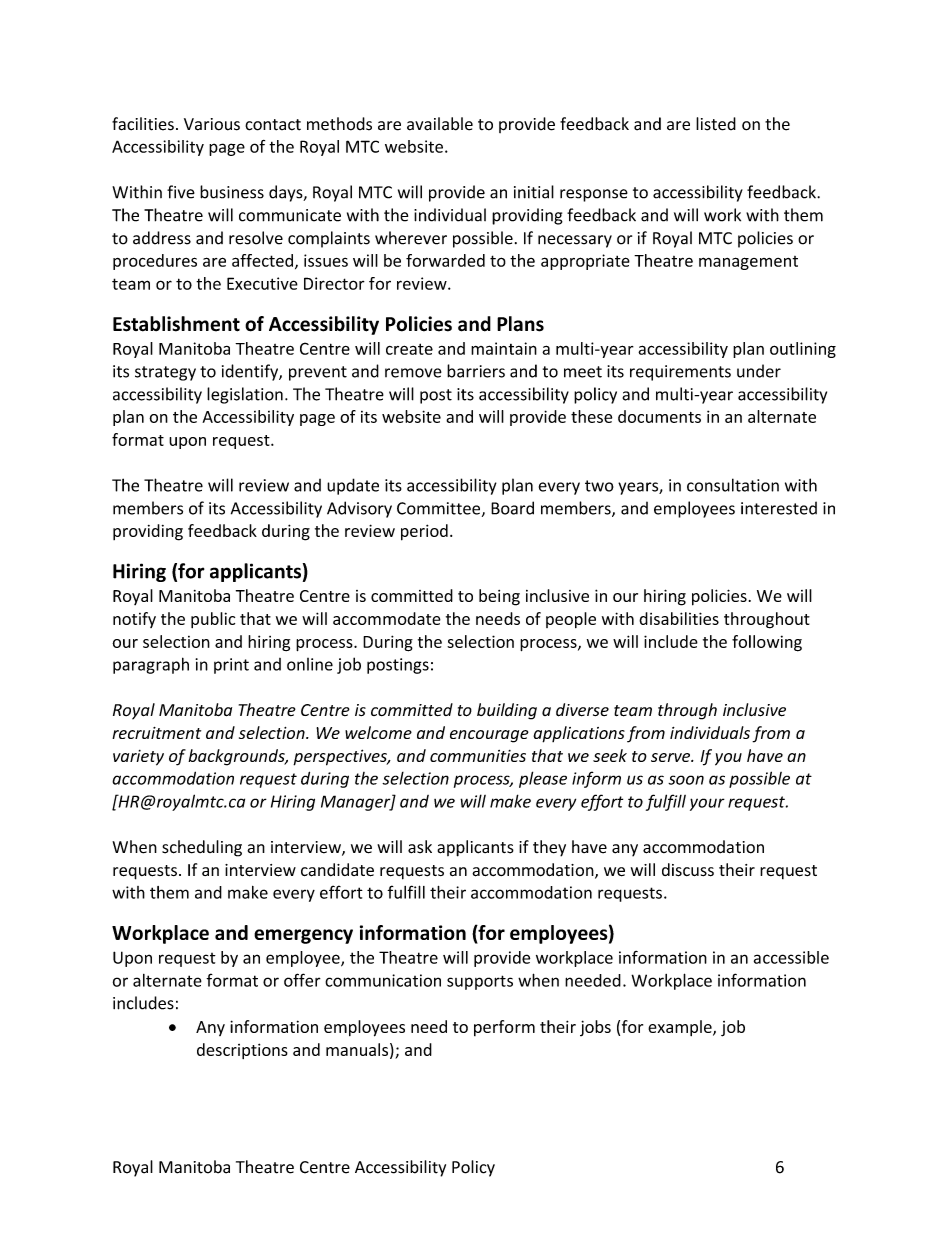 This document has width=952, height=1233. I want to click on legislation, so click(245, 395).
